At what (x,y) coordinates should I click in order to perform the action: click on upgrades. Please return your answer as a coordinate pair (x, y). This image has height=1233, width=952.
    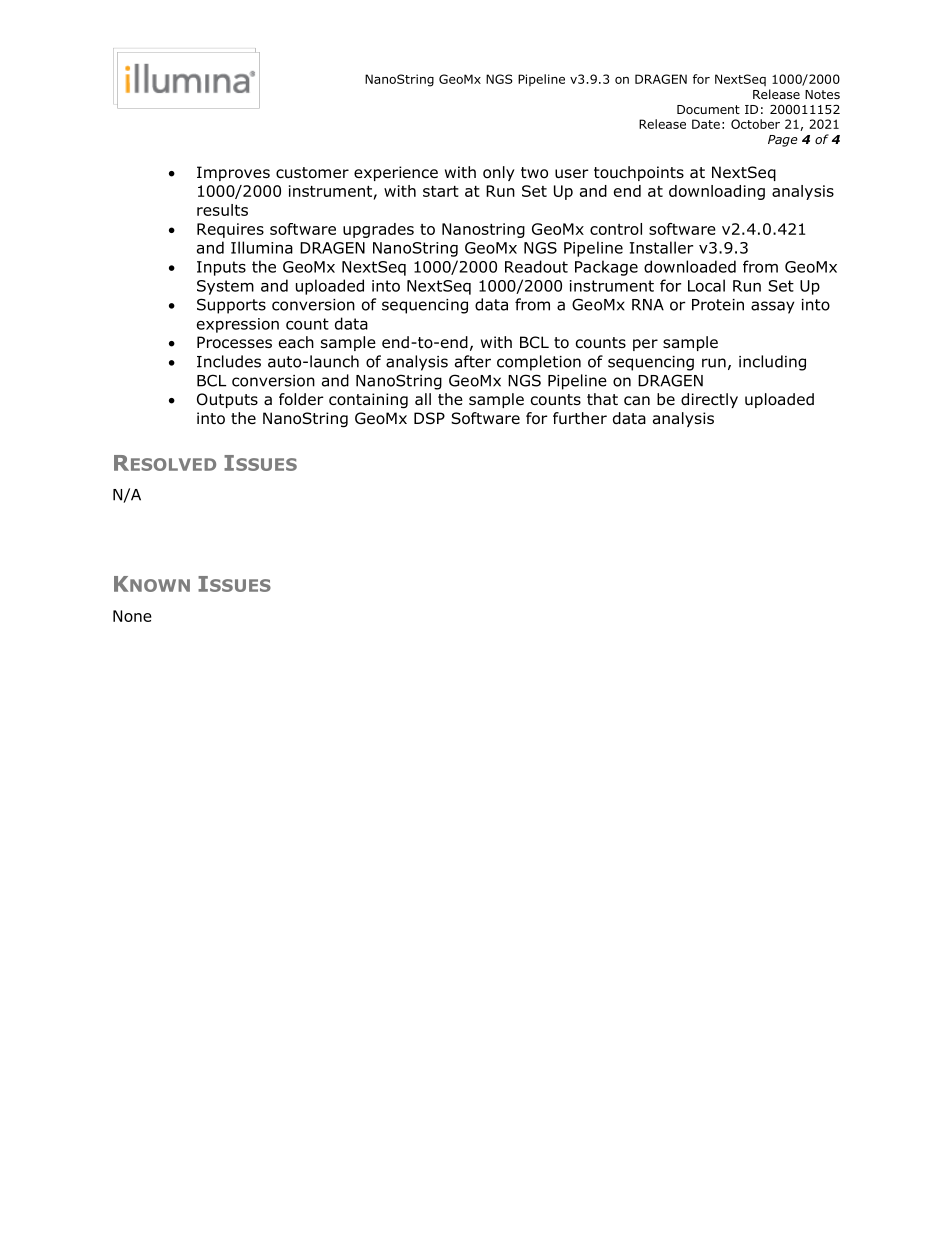
    Looking at the image, I should click on (378, 230).
